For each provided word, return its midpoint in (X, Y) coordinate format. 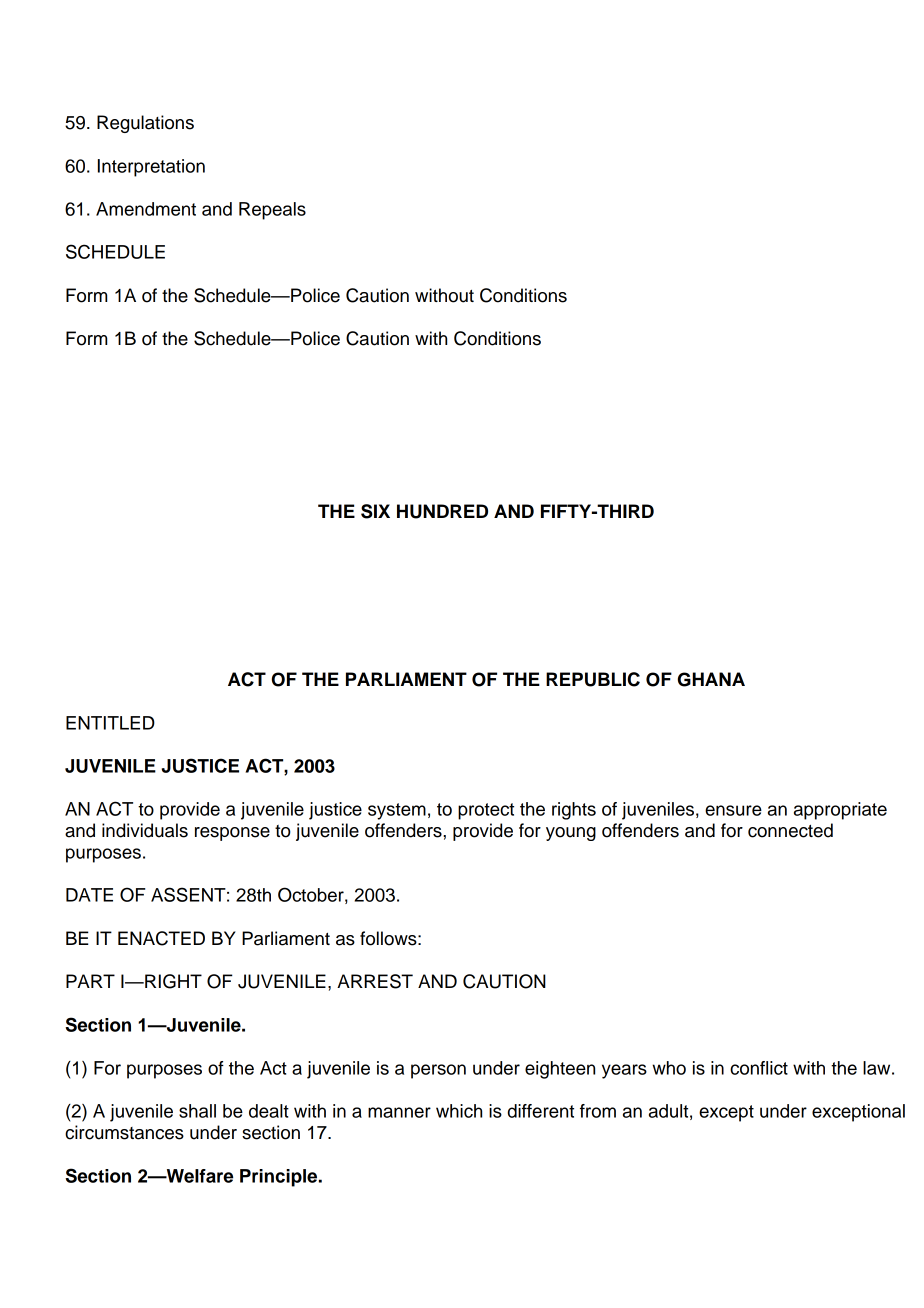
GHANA (711, 679)
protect (486, 811)
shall (197, 1111)
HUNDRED (442, 511)
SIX (375, 511)
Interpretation (151, 168)
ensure (733, 810)
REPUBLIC (593, 679)
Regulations (145, 124)
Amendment (146, 209)
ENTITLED (110, 723)
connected (790, 830)
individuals (145, 830)
